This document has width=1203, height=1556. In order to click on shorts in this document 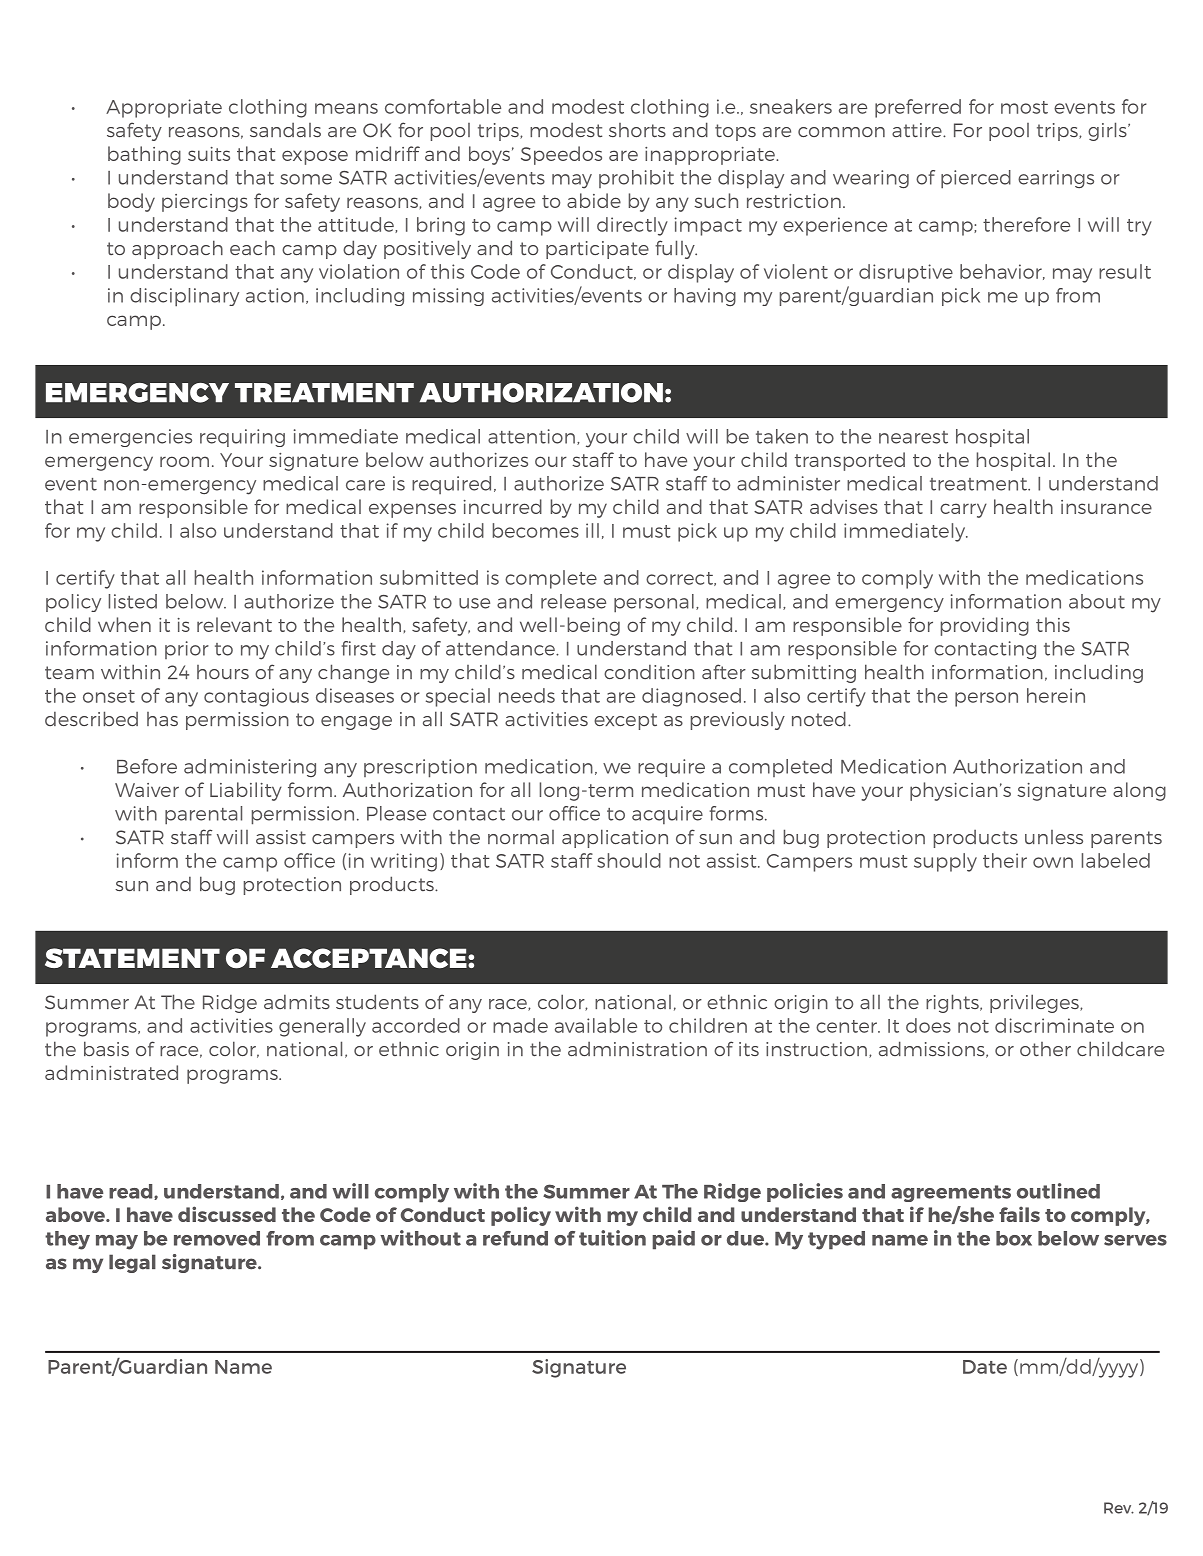, I will do `click(637, 130)`.
